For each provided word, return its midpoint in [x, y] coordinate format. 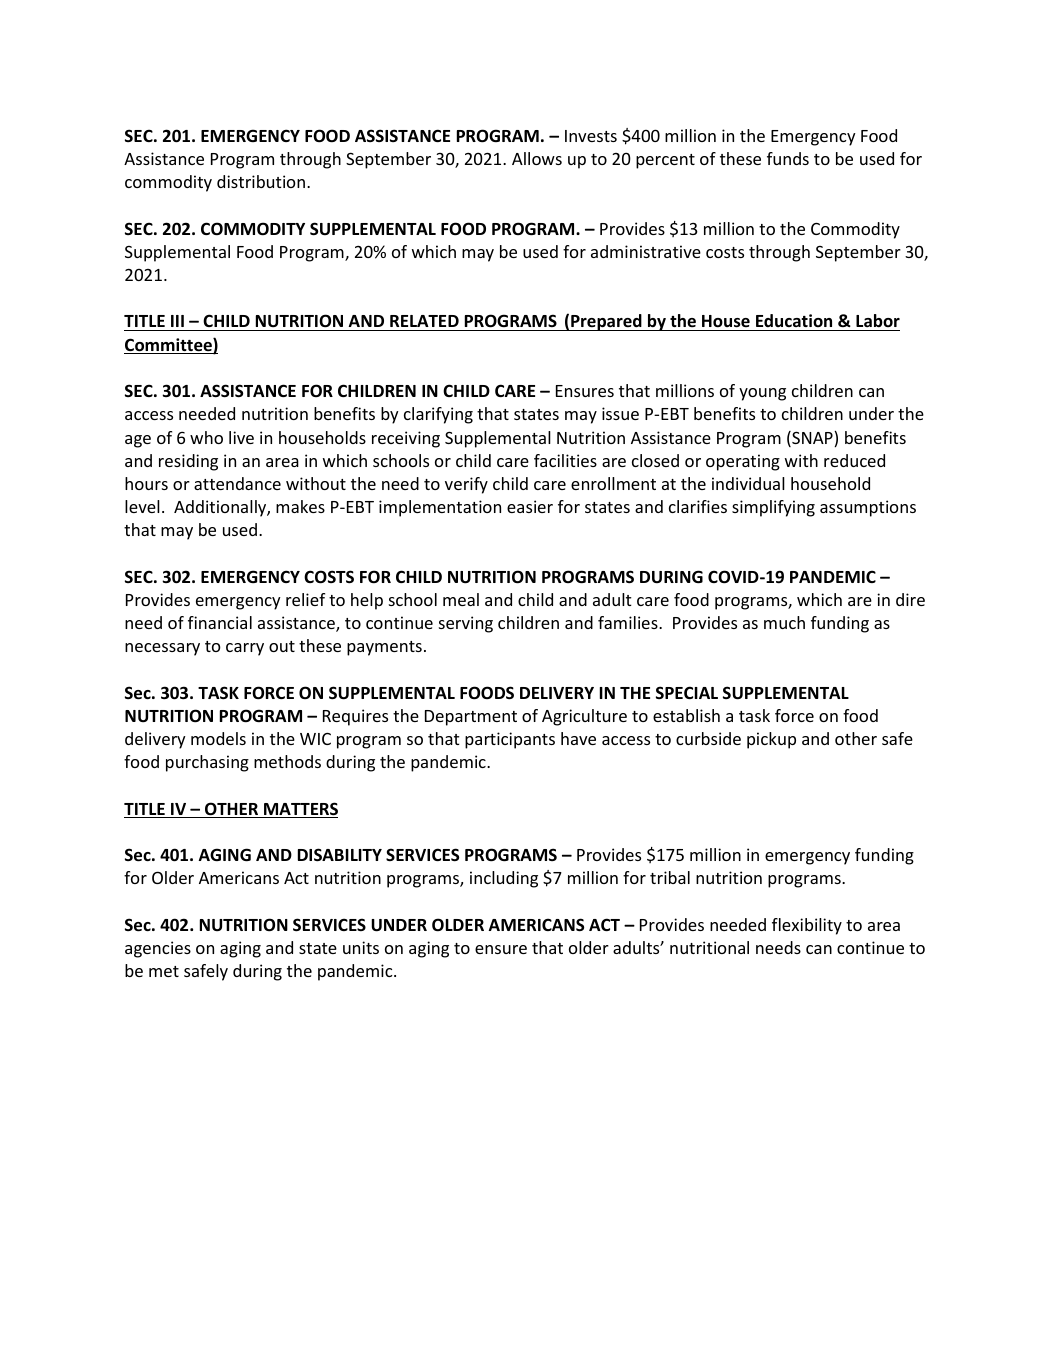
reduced [854, 460]
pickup [771, 740]
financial [220, 622]
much [784, 622]
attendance [237, 483]
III [177, 321]
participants [510, 740]
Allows [537, 158]
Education [794, 322]
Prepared [606, 322]
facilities [565, 460]
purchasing [207, 763]
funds [788, 158]
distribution [261, 181]
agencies [158, 949]
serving [466, 624]
